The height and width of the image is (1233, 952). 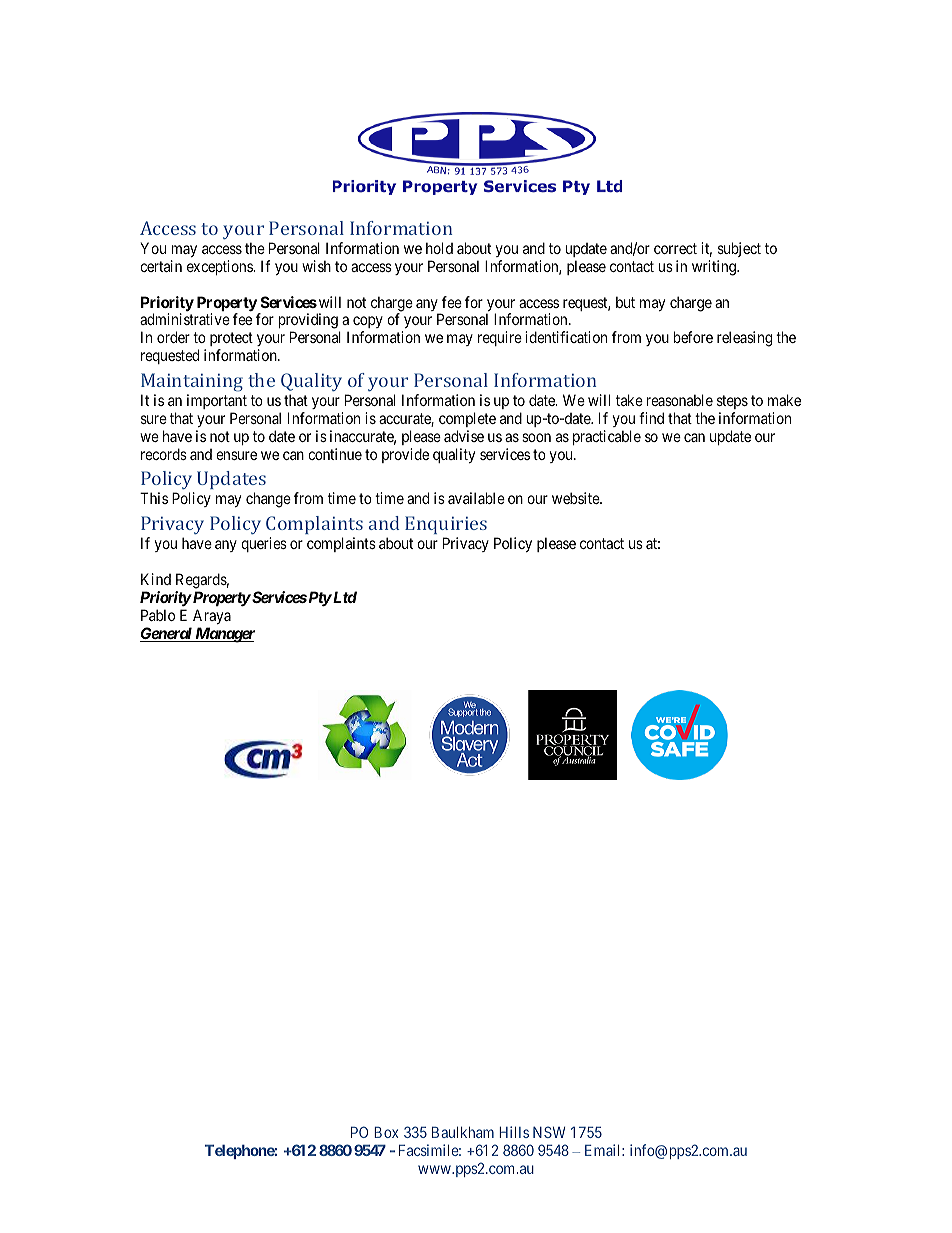 I want to click on queries, so click(x=264, y=544).
